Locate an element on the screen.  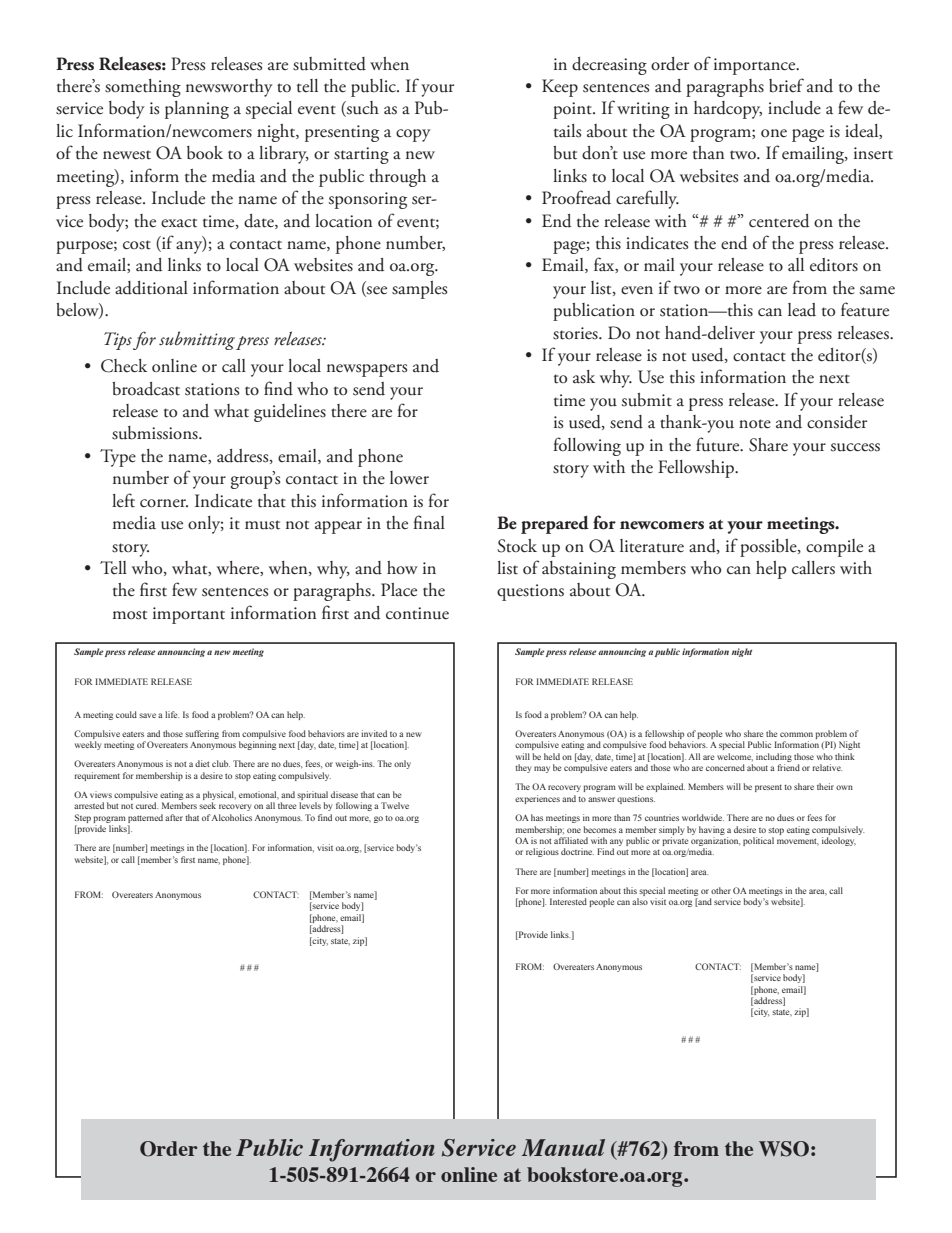
brief is located at coordinates (786, 85).
